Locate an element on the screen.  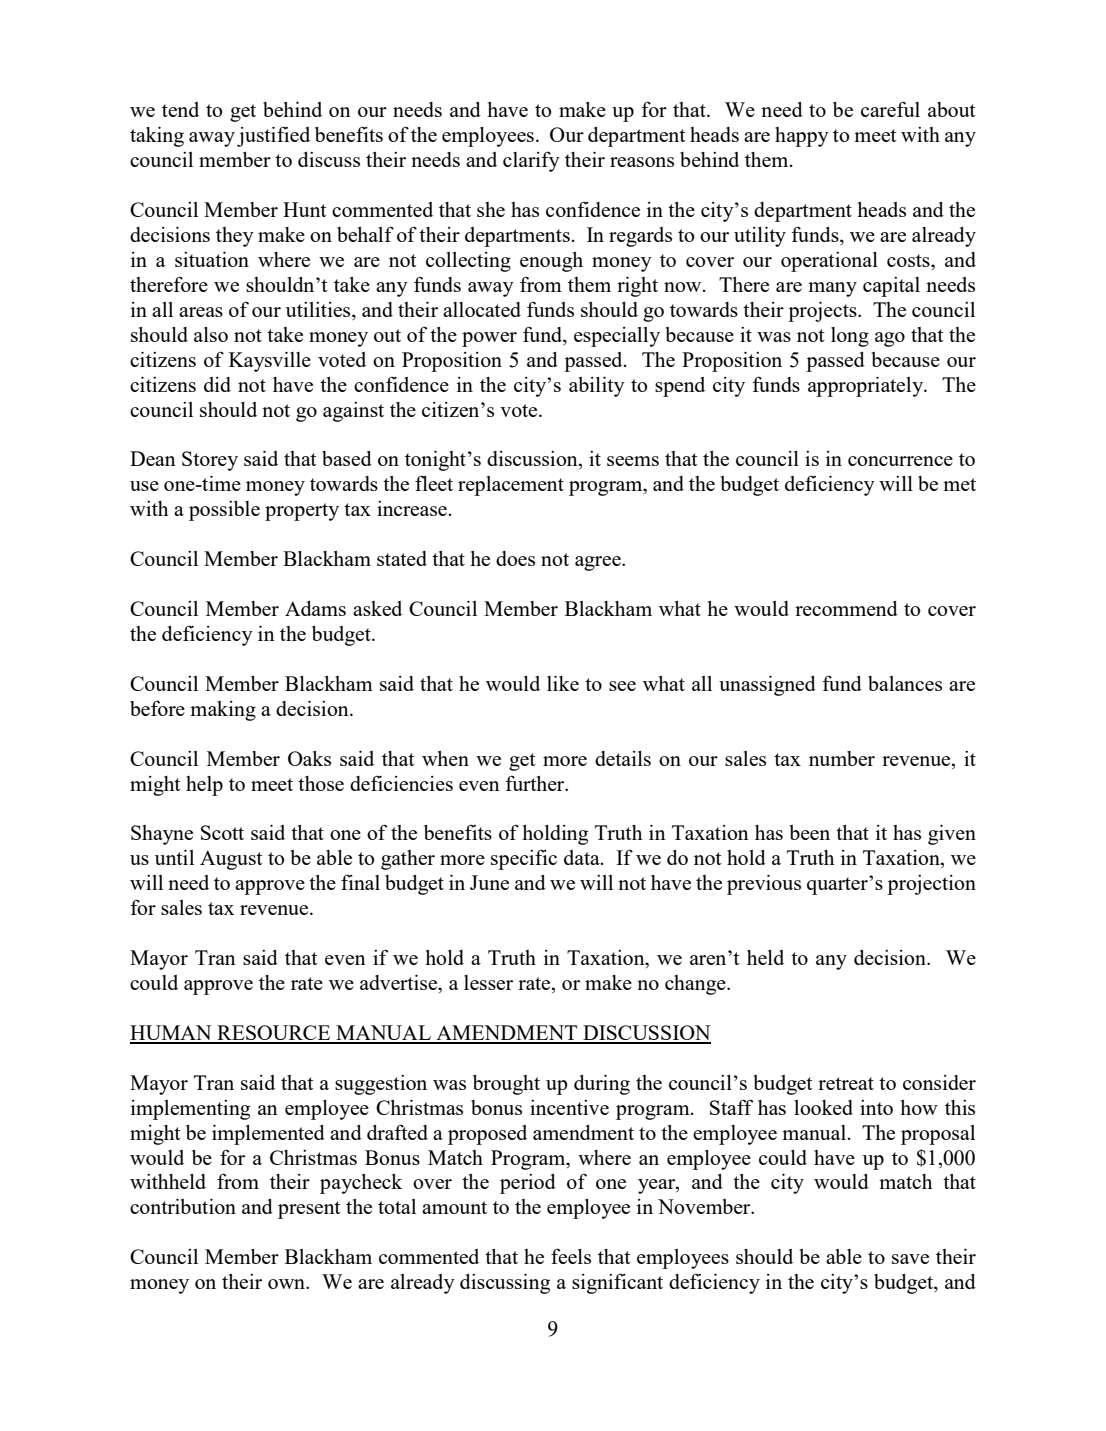
concurrence is located at coordinates (900, 461).
